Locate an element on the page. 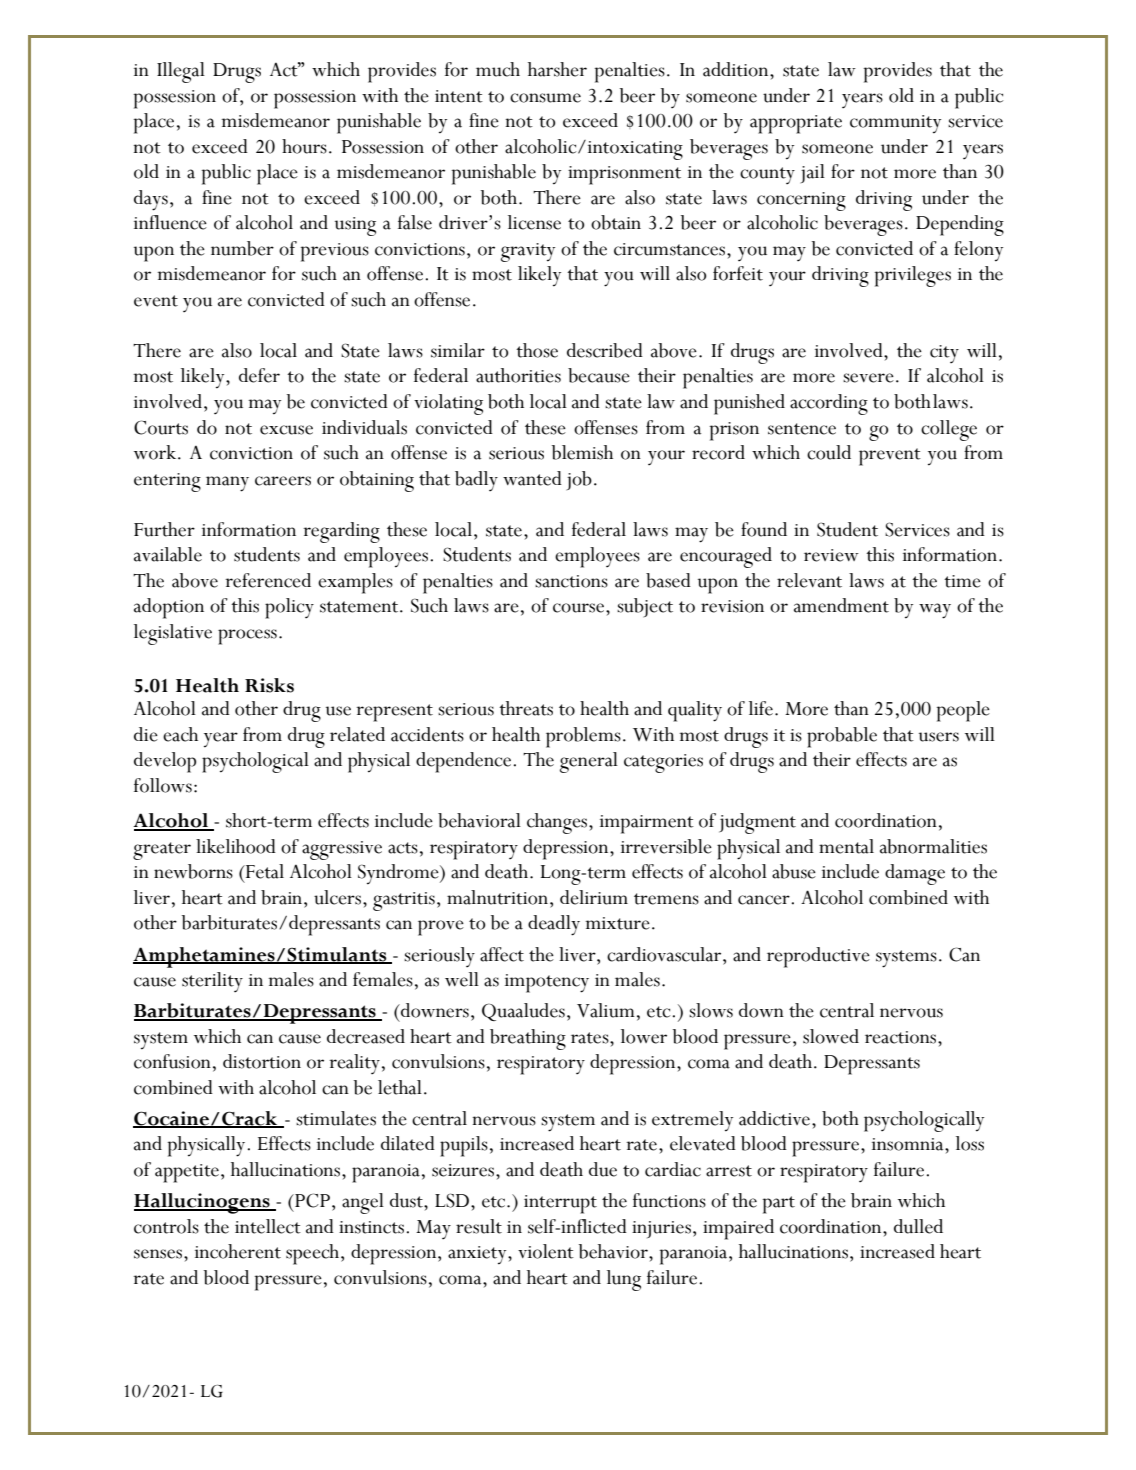  damage is located at coordinates (915, 874).
